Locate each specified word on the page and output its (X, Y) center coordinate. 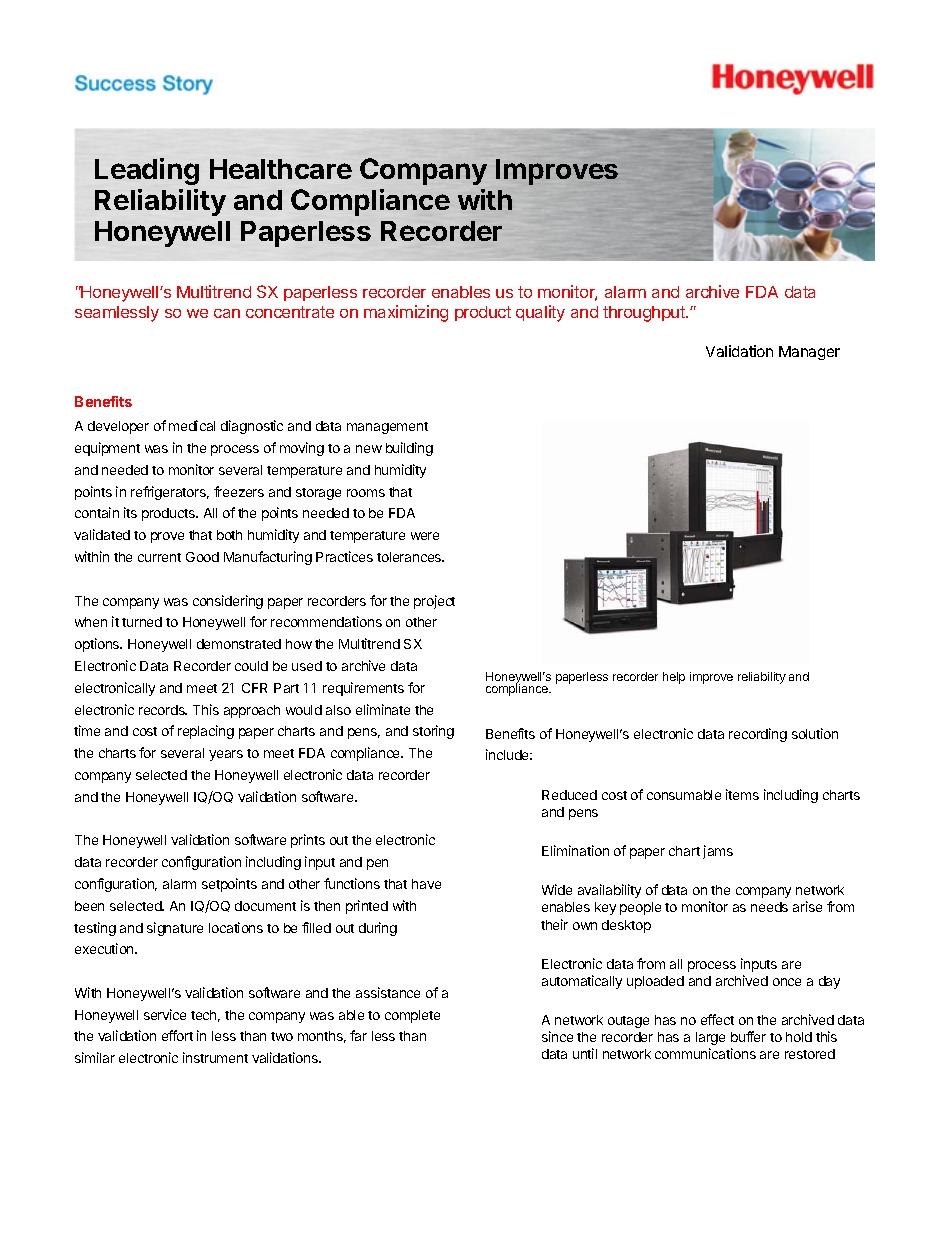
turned (142, 622)
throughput (645, 314)
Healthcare (281, 169)
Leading (147, 171)
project (434, 602)
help (674, 678)
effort (177, 1035)
